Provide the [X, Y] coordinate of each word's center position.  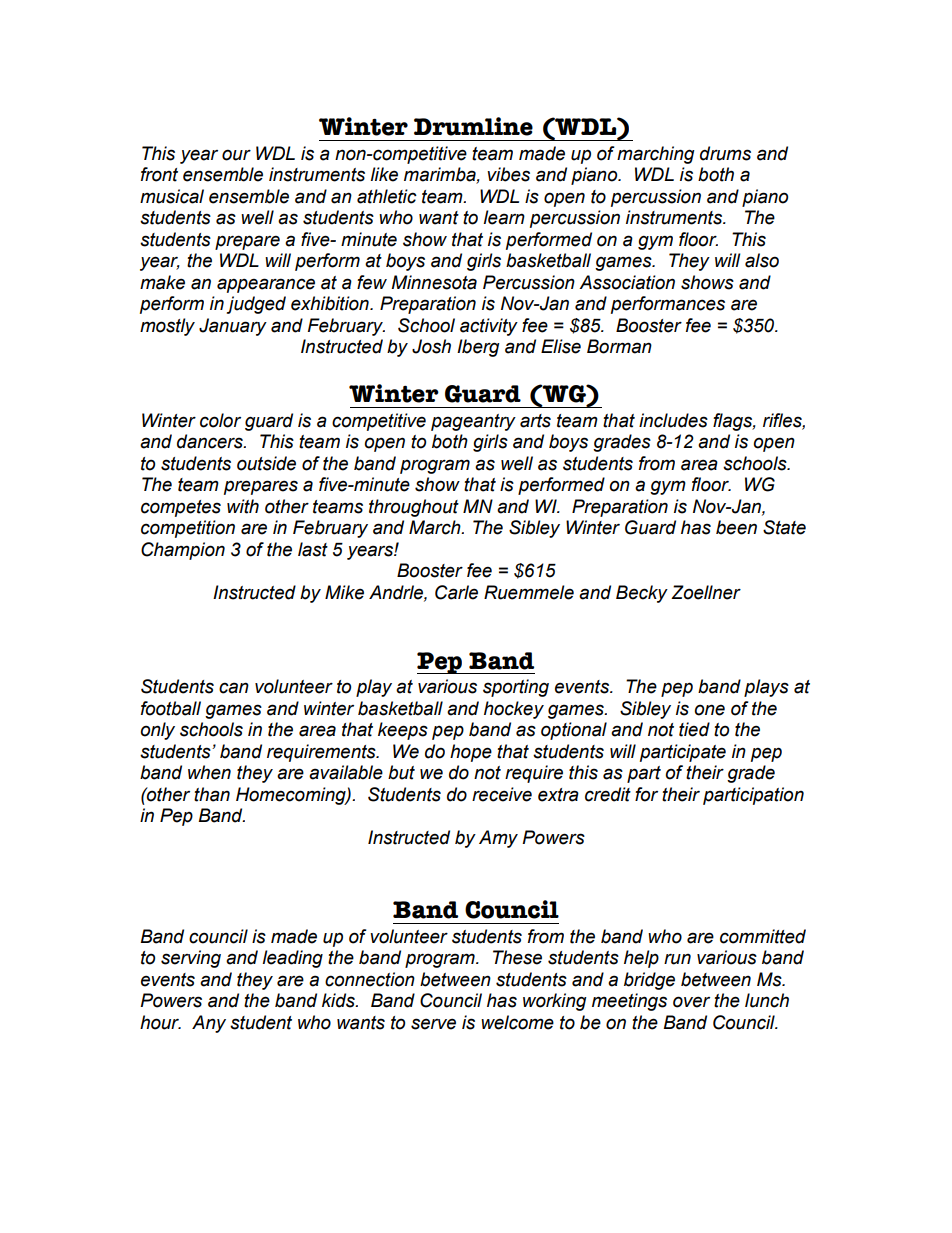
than [212, 794]
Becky [642, 594]
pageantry [473, 422]
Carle [456, 592]
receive [502, 794]
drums [725, 153]
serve [433, 1024]
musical [172, 196]
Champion [183, 551]
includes [673, 420]
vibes [508, 174]
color [220, 420]
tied [694, 729]
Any [209, 1024]
